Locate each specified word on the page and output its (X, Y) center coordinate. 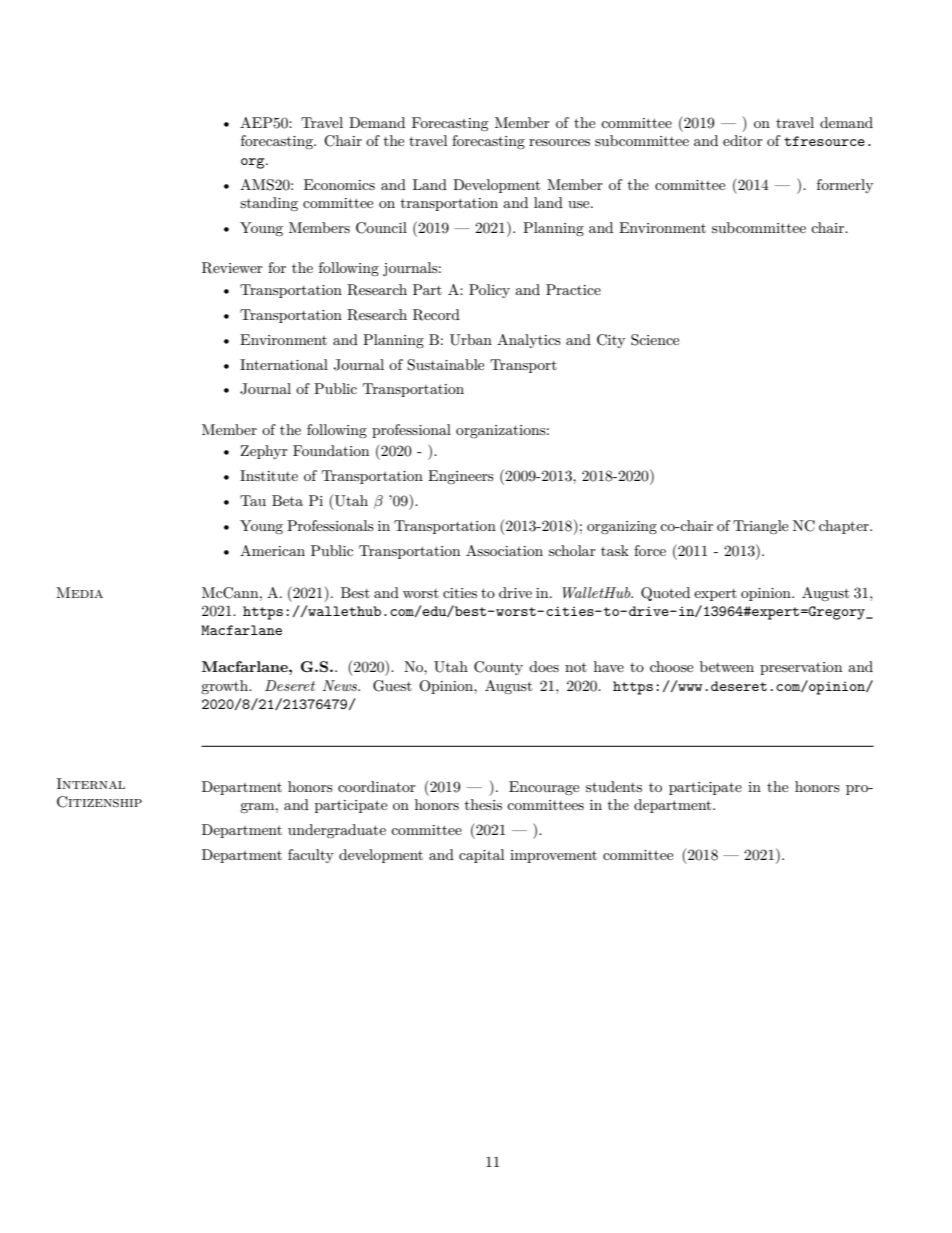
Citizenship (99, 802)
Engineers (461, 477)
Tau (253, 500)
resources (559, 142)
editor (743, 140)
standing (269, 204)
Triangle (760, 527)
